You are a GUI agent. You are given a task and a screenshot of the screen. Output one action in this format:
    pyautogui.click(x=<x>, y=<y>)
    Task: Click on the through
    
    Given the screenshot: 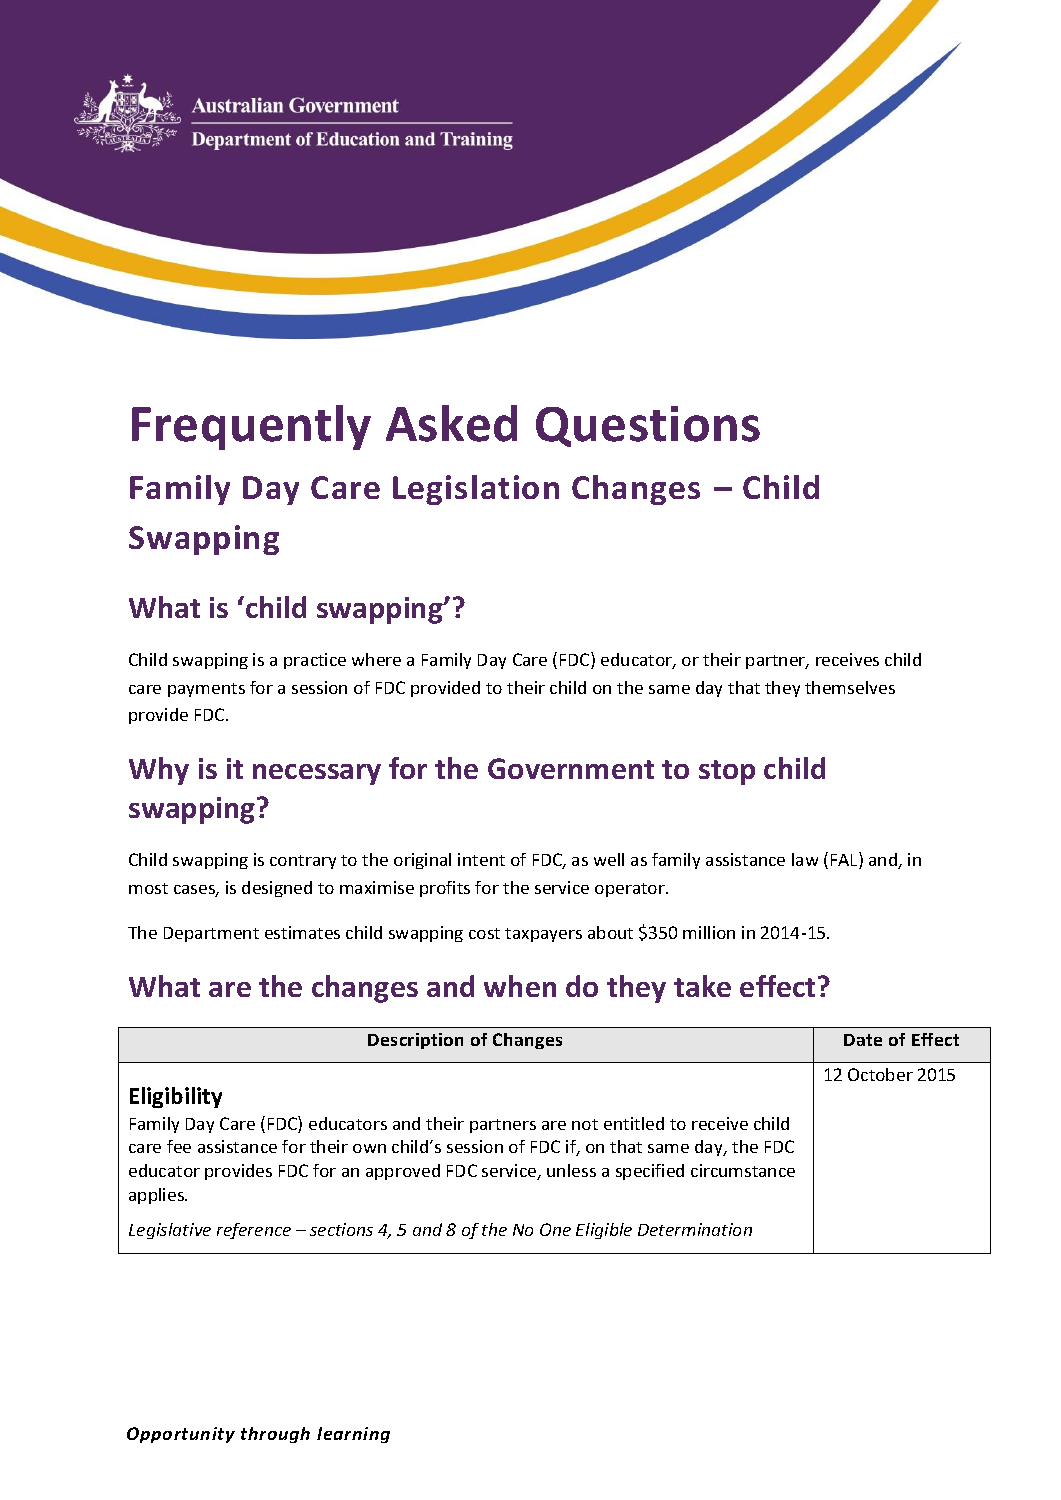 What is the action you would take?
    pyautogui.click(x=275, y=1435)
